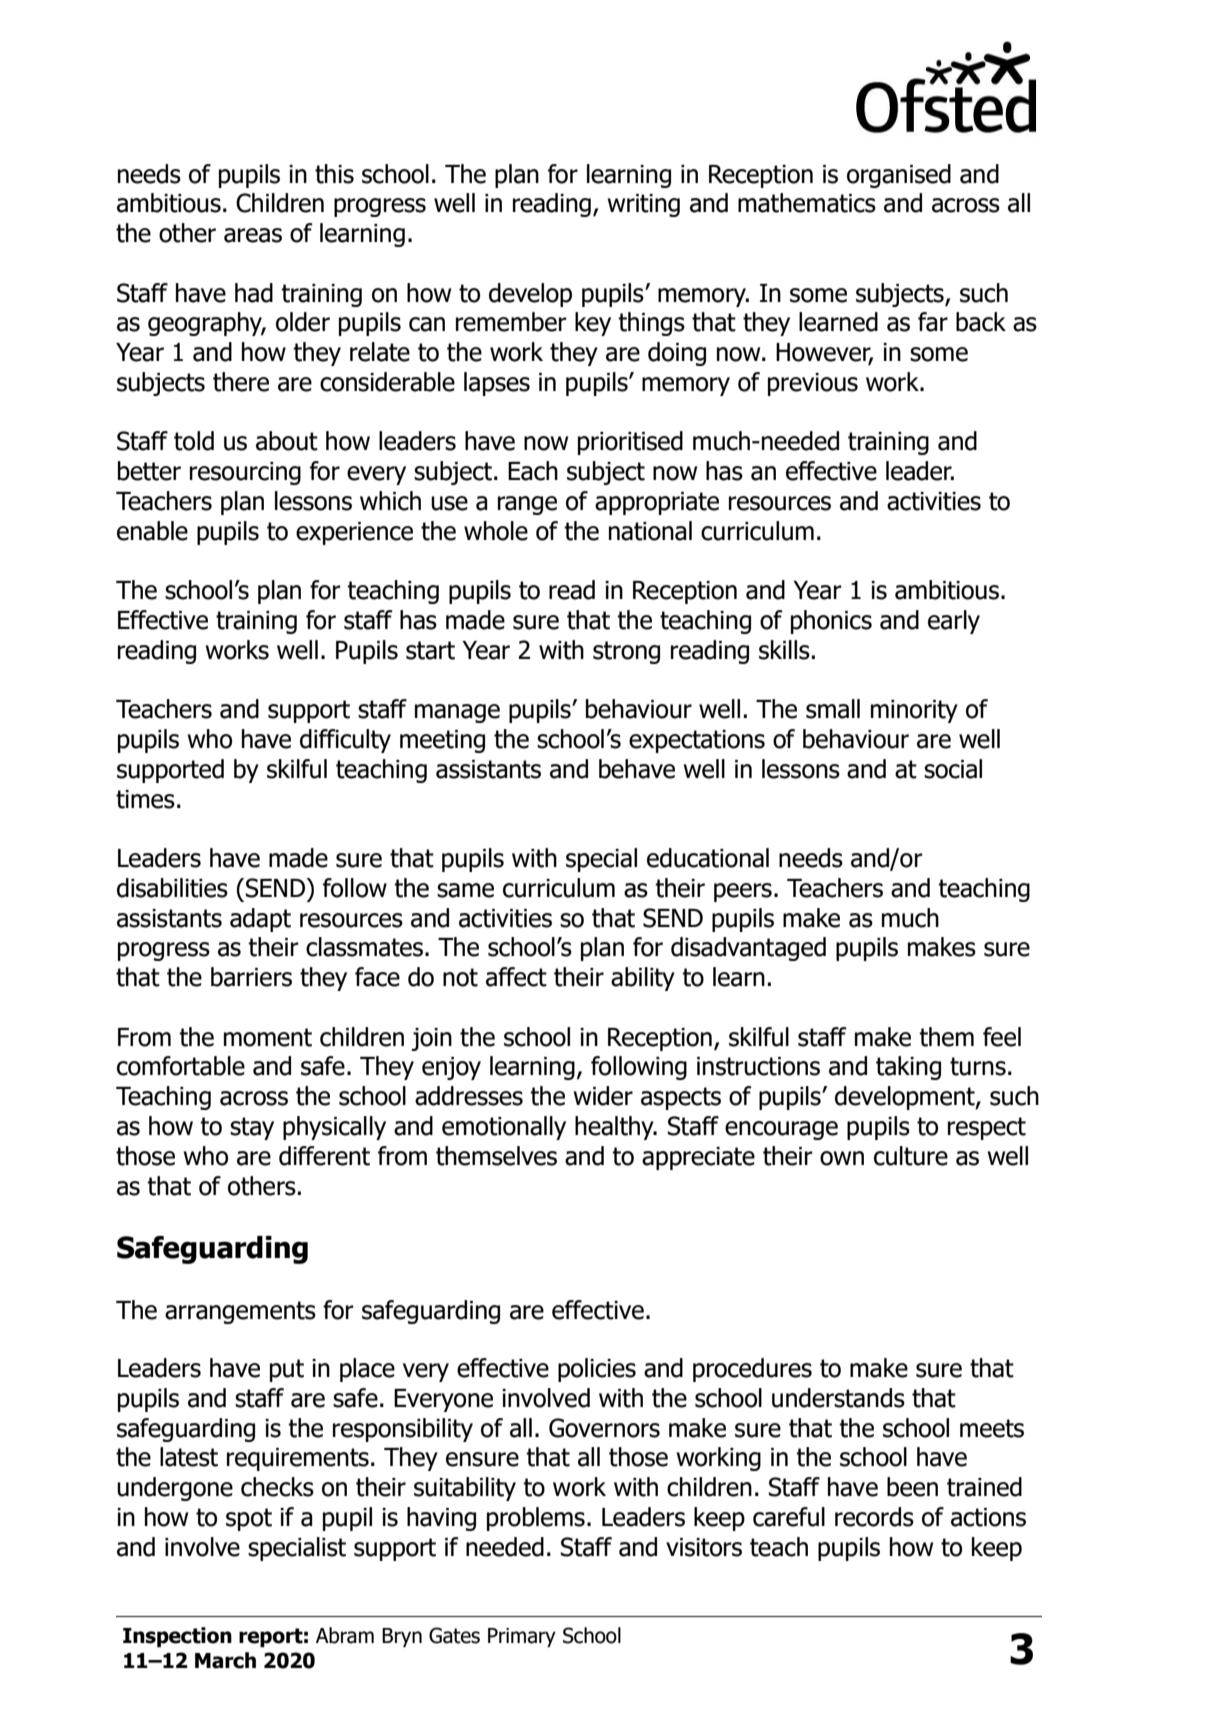  What do you see at coordinates (253, 235) in the page?
I see `areas` at bounding box center [253, 235].
